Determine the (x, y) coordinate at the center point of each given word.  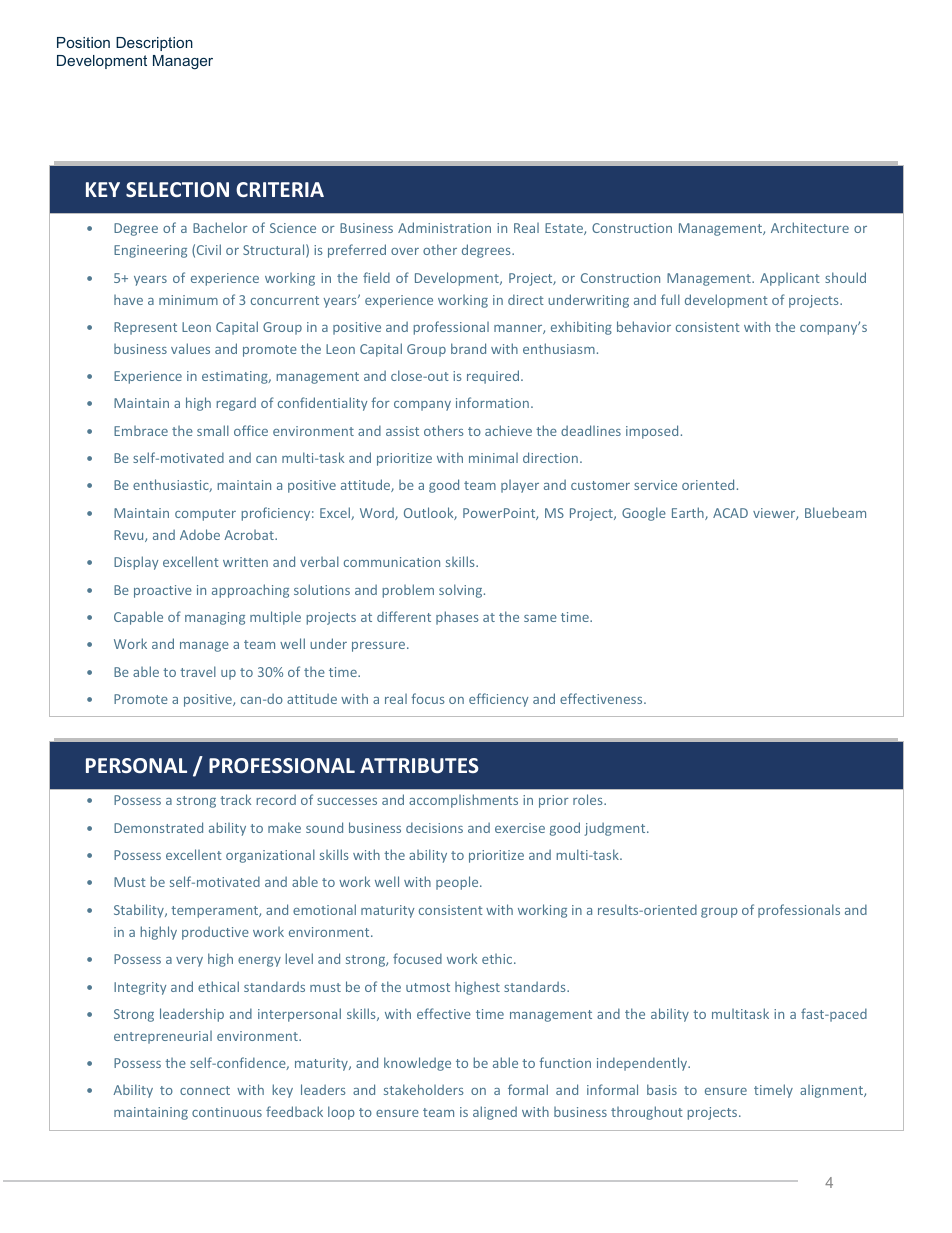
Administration (444, 227)
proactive (163, 591)
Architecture (810, 227)
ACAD (730, 513)
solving (462, 591)
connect (205, 1090)
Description (154, 44)
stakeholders (423, 1089)
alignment (832, 1091)
